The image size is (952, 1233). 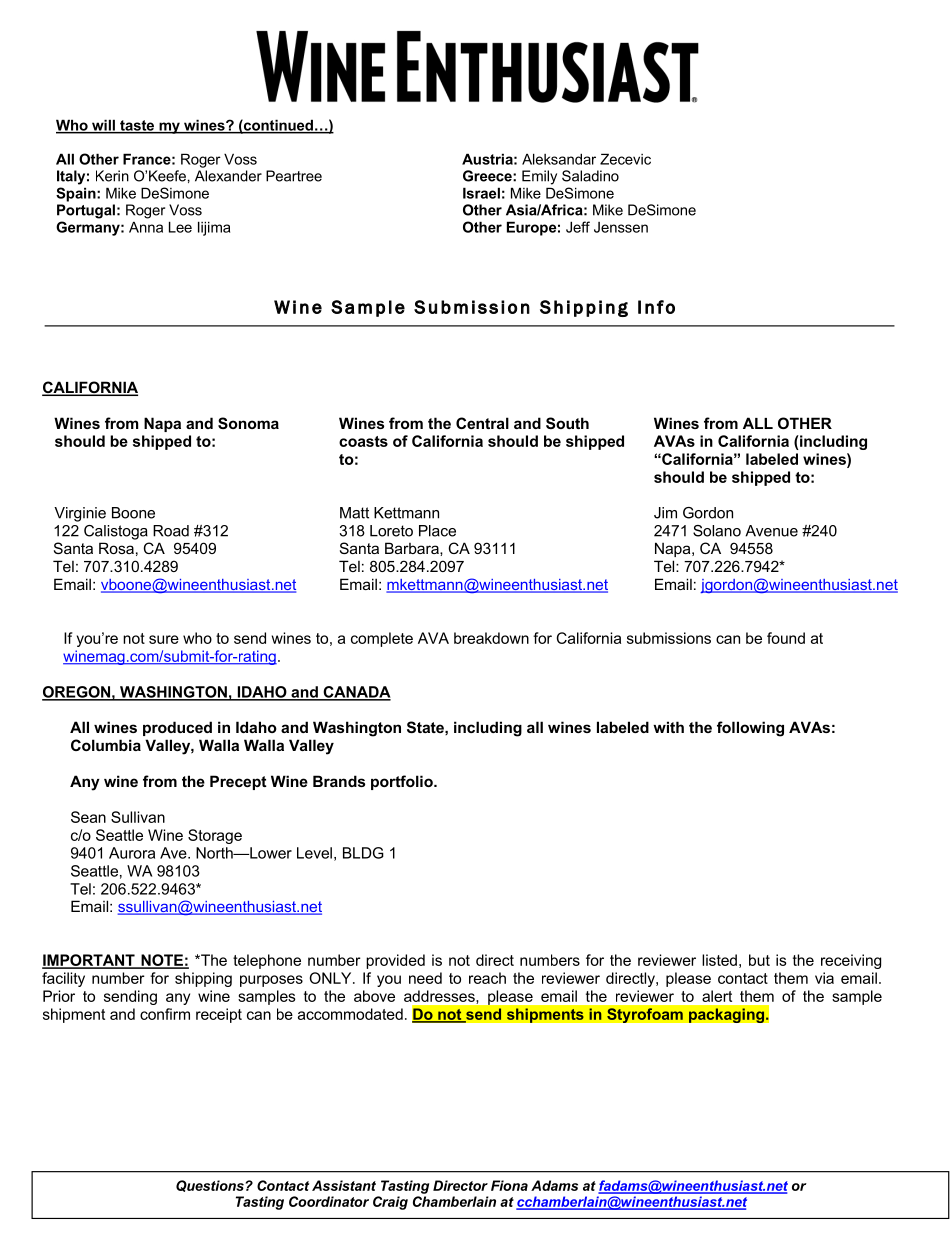 What do you see at coordinates (210, 1186) in the image?
I see `Questions` at bounding box center [210, 1186].
